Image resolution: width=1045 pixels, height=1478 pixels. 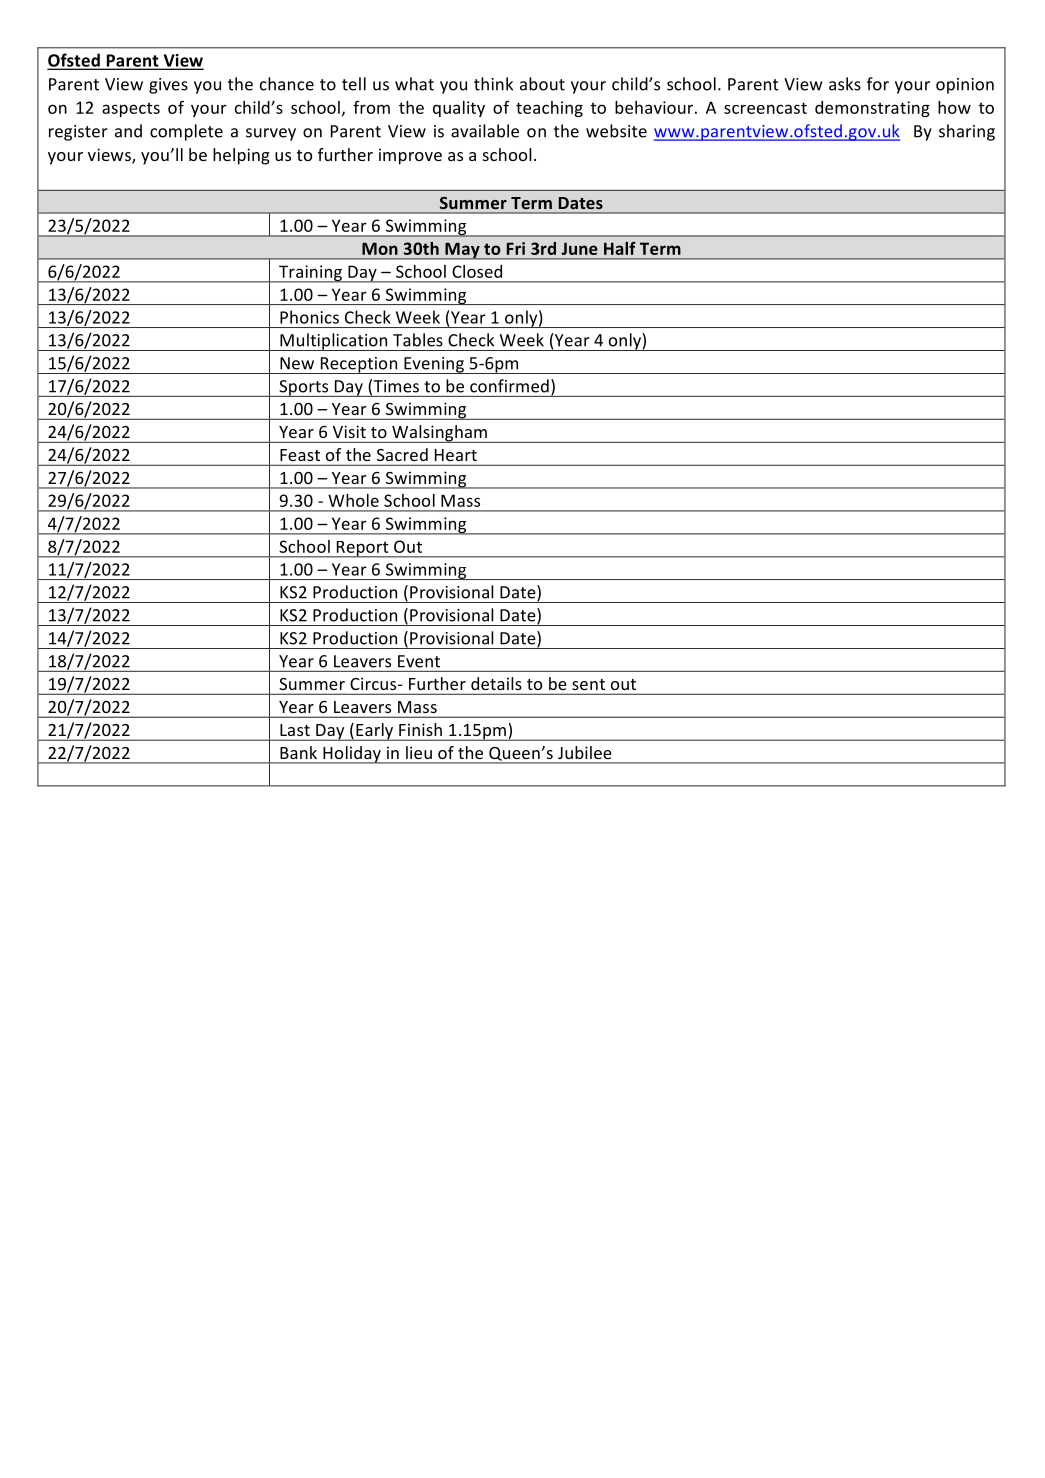 What do you see at coordinates (456, 455) in the image?
I see `Heart` at bounding box center [456, 455].
